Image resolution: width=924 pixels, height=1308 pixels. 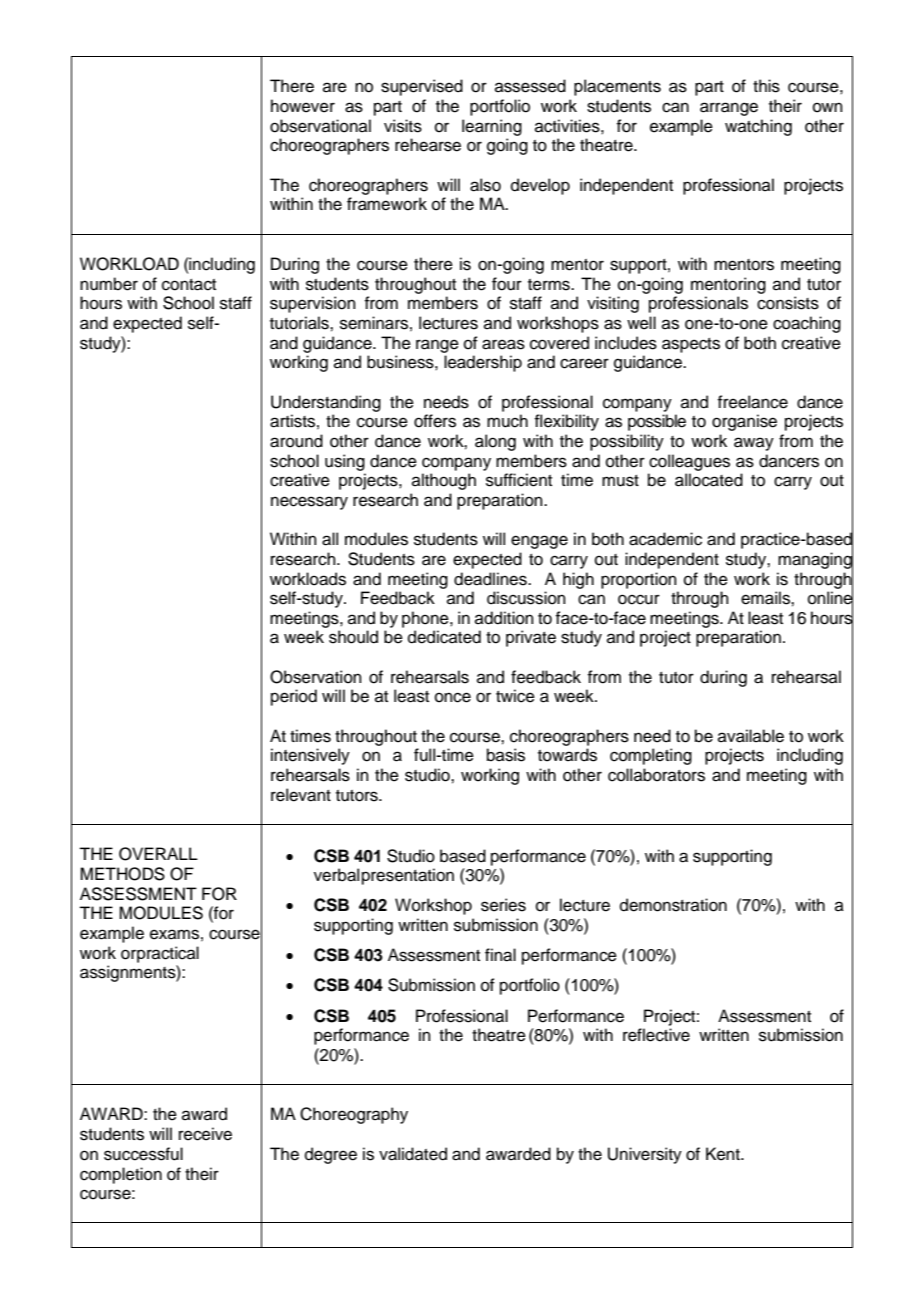 I want to click on series, so click(x=503, y=905).
